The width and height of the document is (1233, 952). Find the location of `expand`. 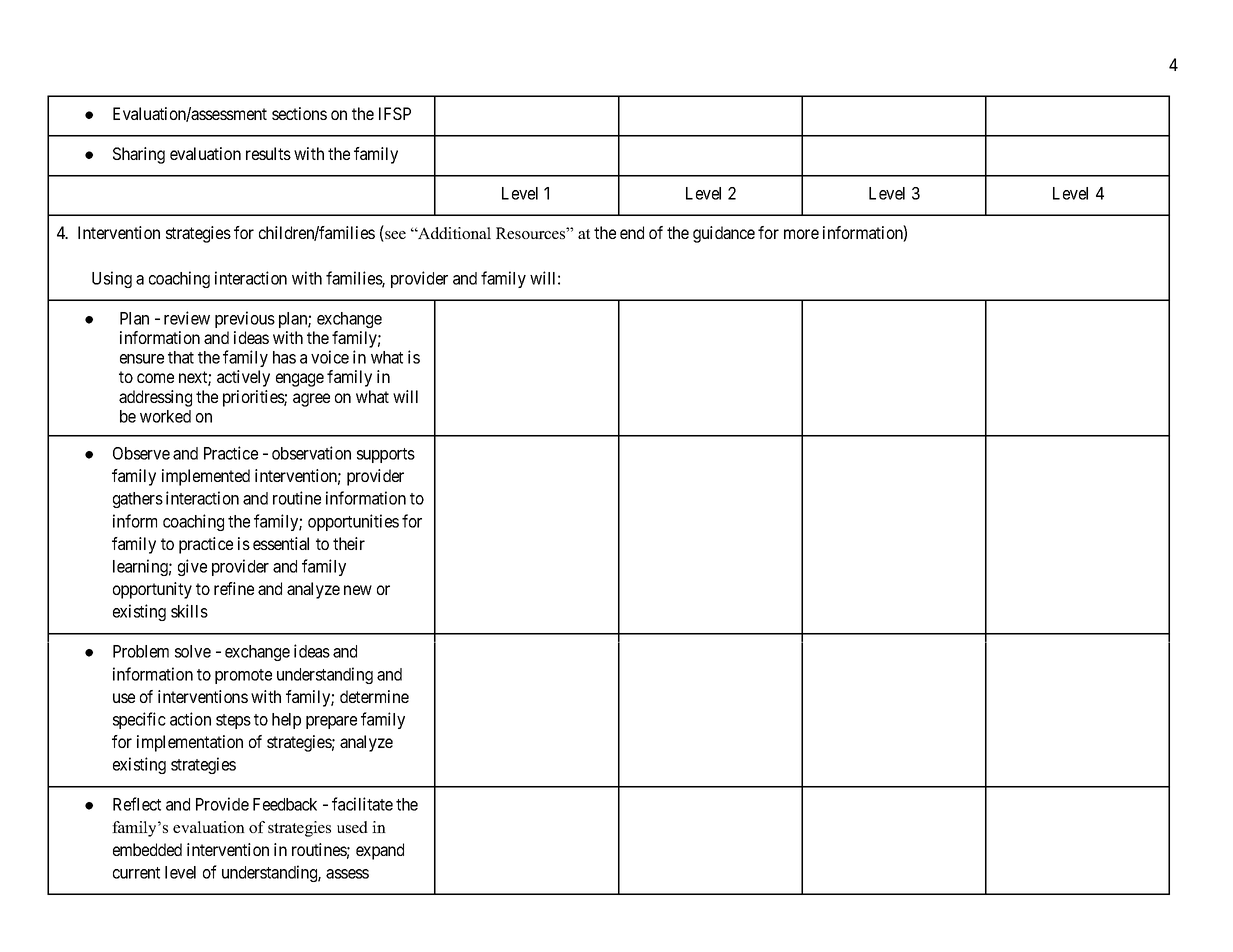

expand is located at coordinates (380, 851).
